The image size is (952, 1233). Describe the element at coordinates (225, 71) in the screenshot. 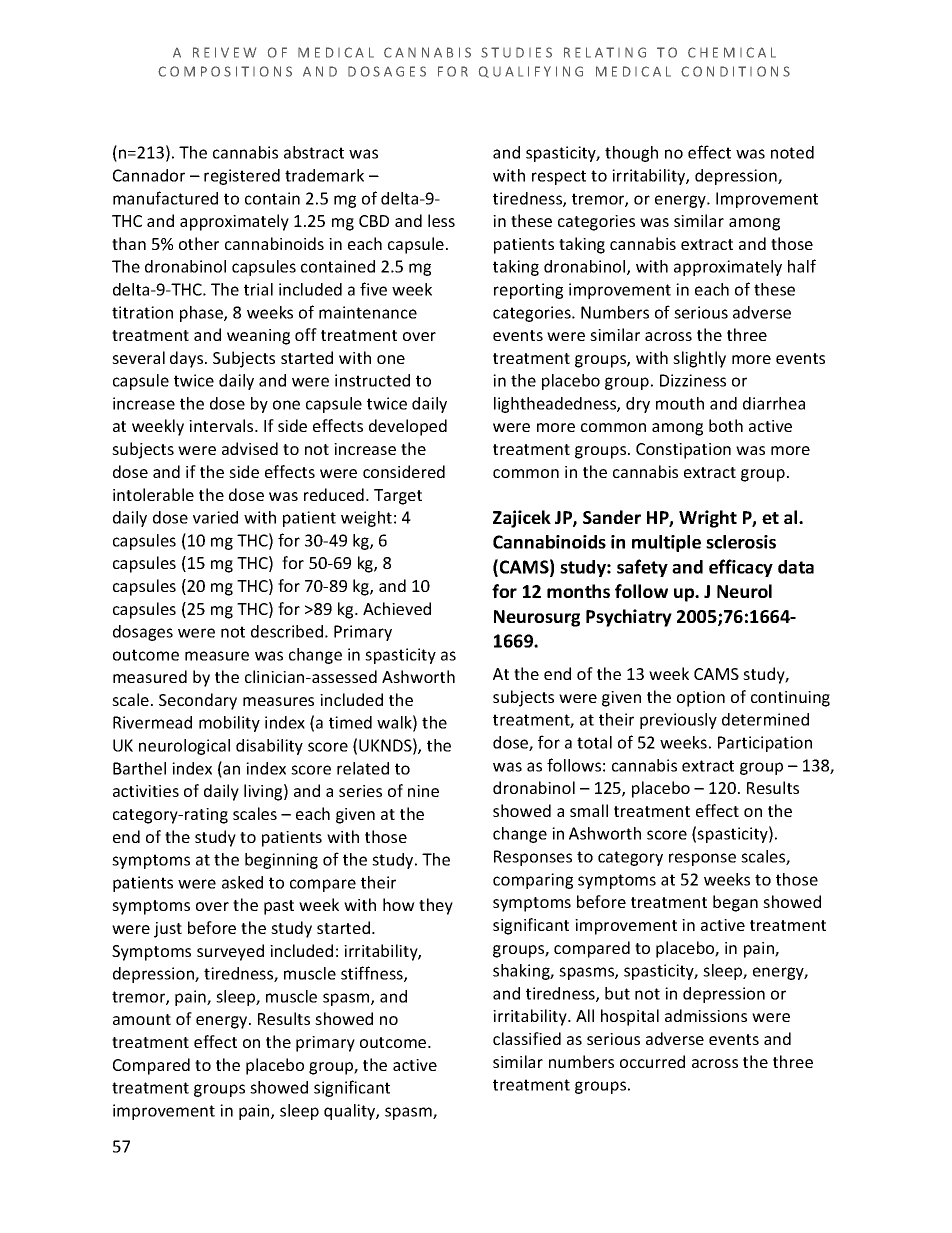

I see `COMPOSITIONS` at that location.
